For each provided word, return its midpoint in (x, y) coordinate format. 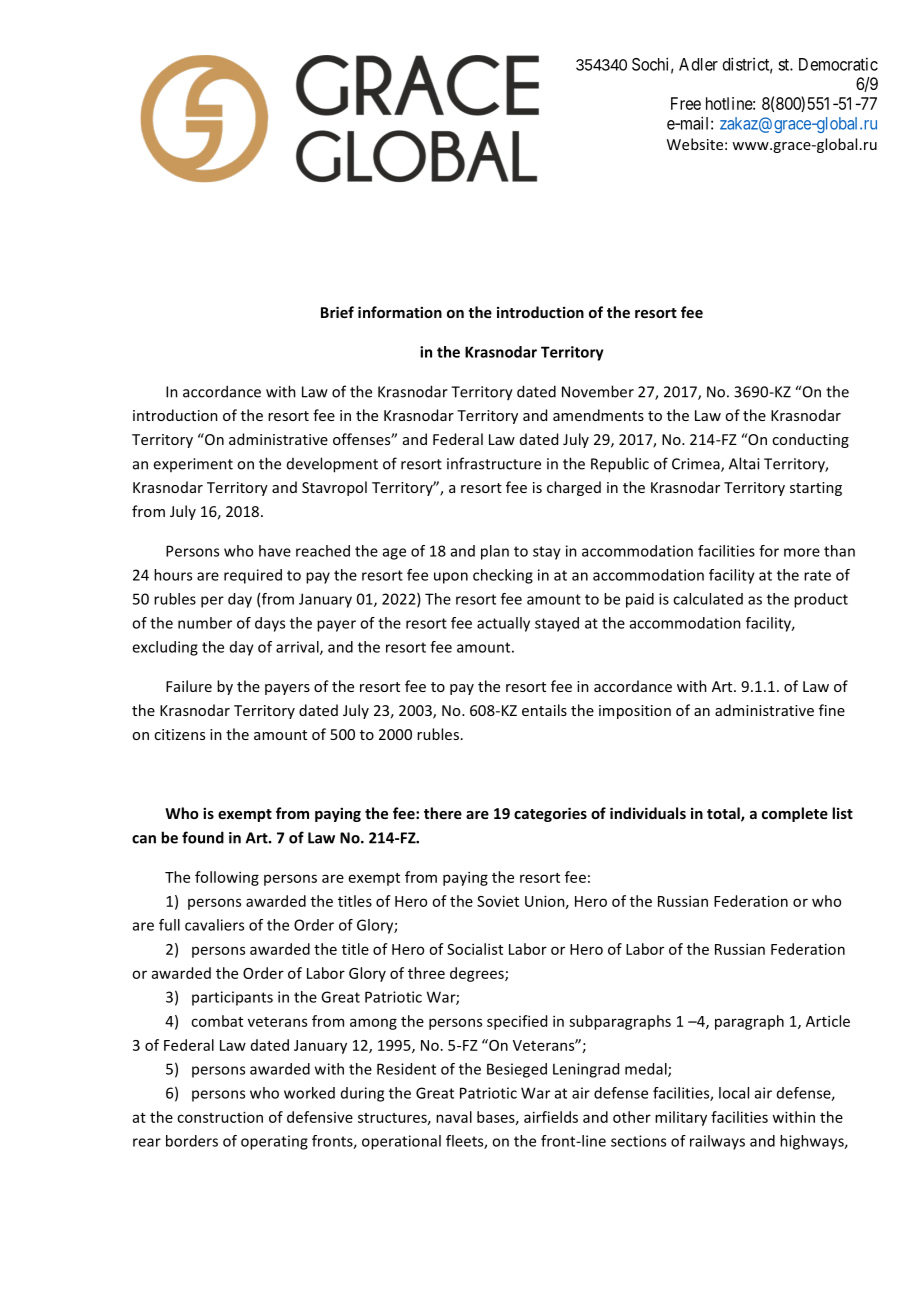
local (734, 1093)
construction (220, 1117)
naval (454, 1117)
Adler (698, 64)
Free (686, 103)
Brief (337, 312)
